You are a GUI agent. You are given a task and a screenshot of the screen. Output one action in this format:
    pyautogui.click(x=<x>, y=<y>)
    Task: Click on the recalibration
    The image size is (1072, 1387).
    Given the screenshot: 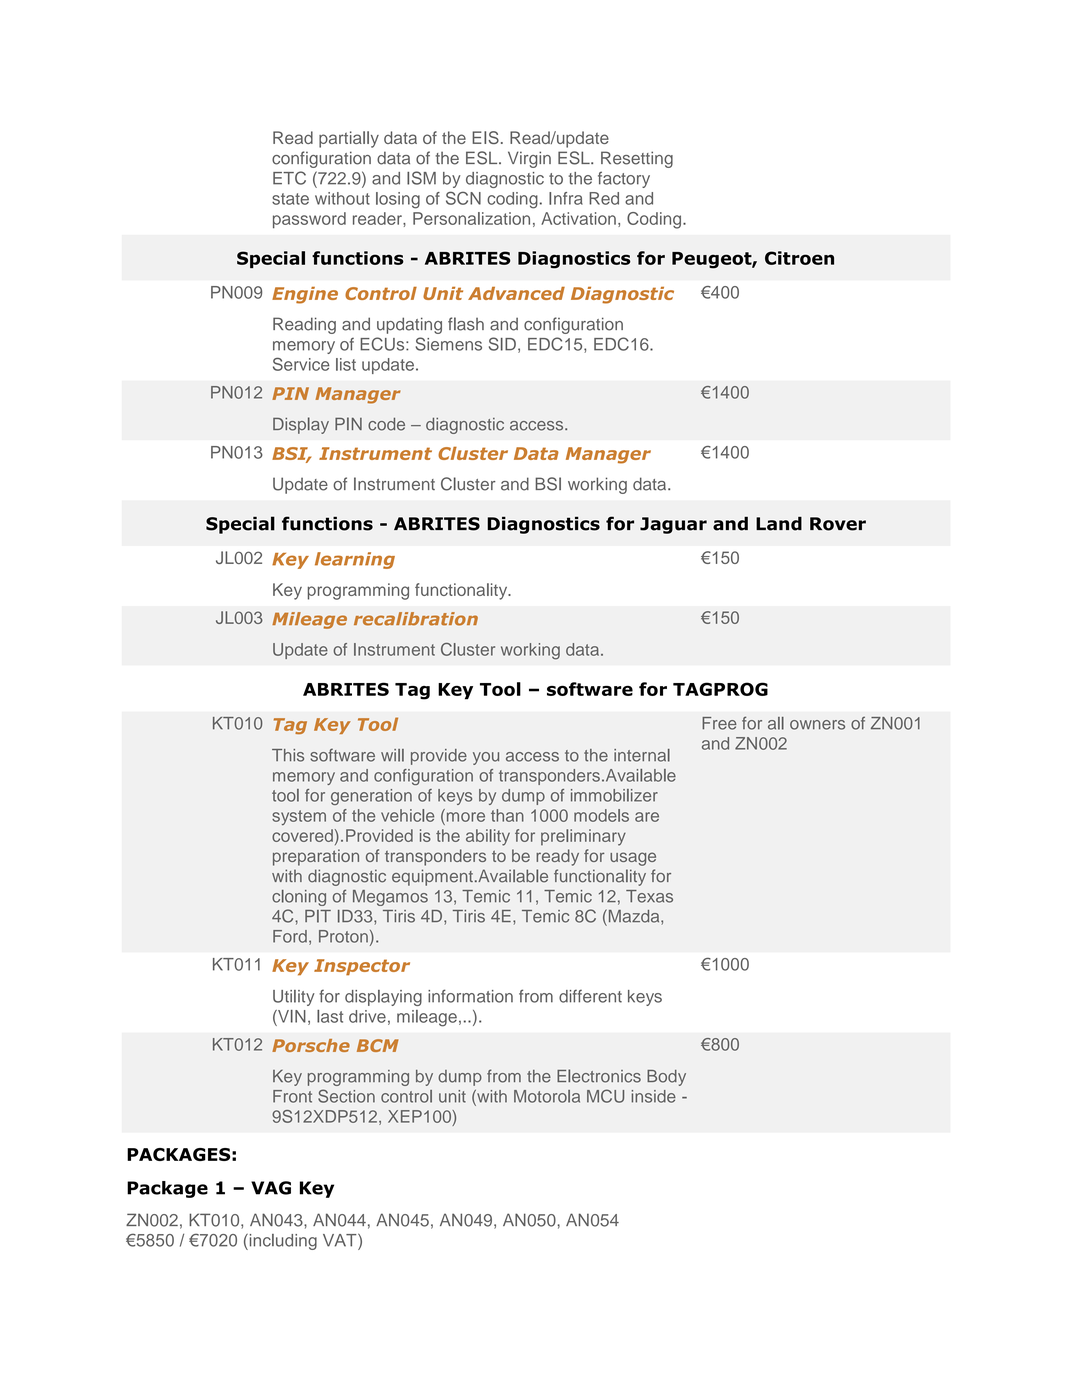 What is the action you would take?
    pyautogui.click(x=416, y=619)
